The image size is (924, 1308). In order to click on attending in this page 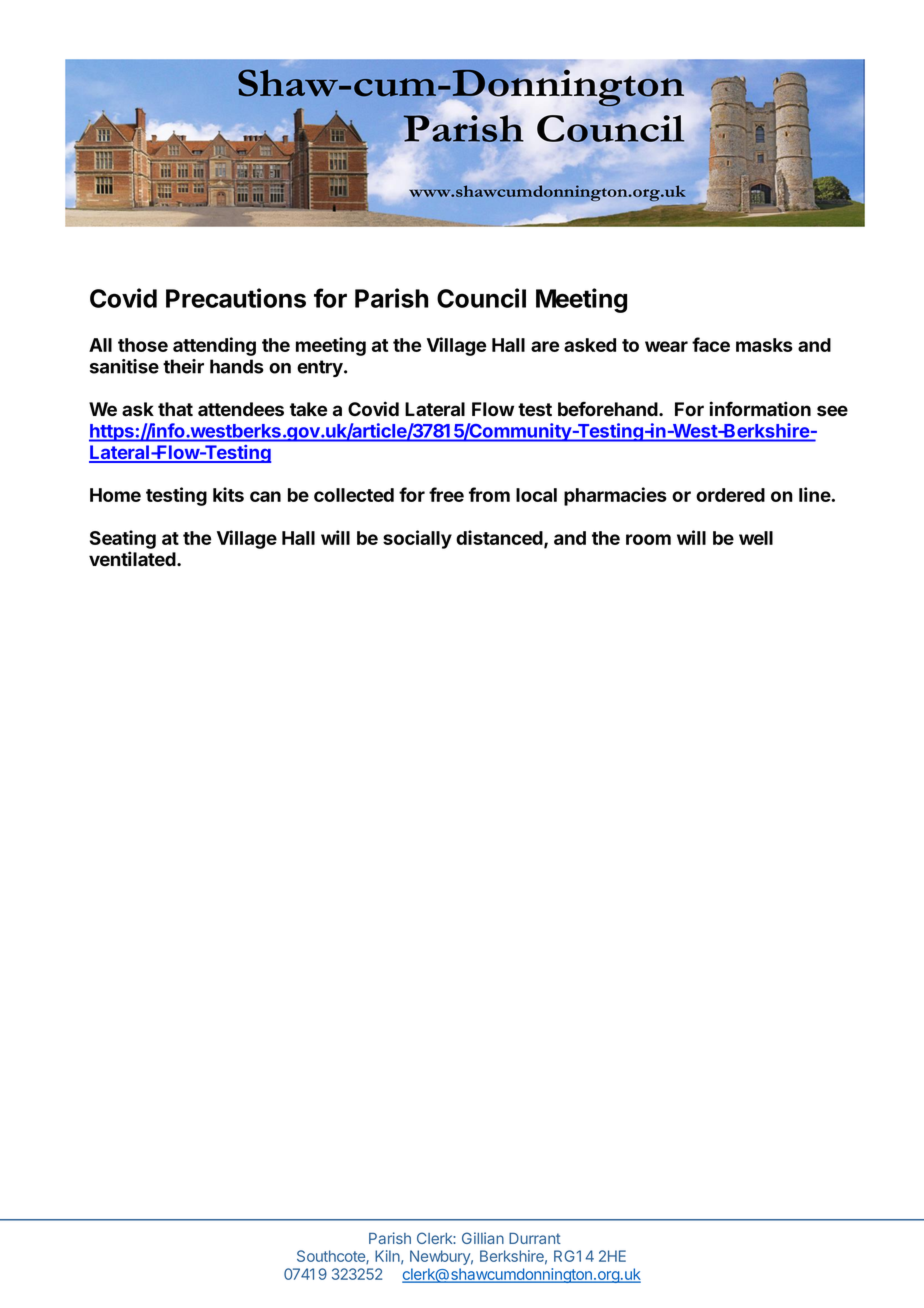, I will do `click(214, 346)`.
